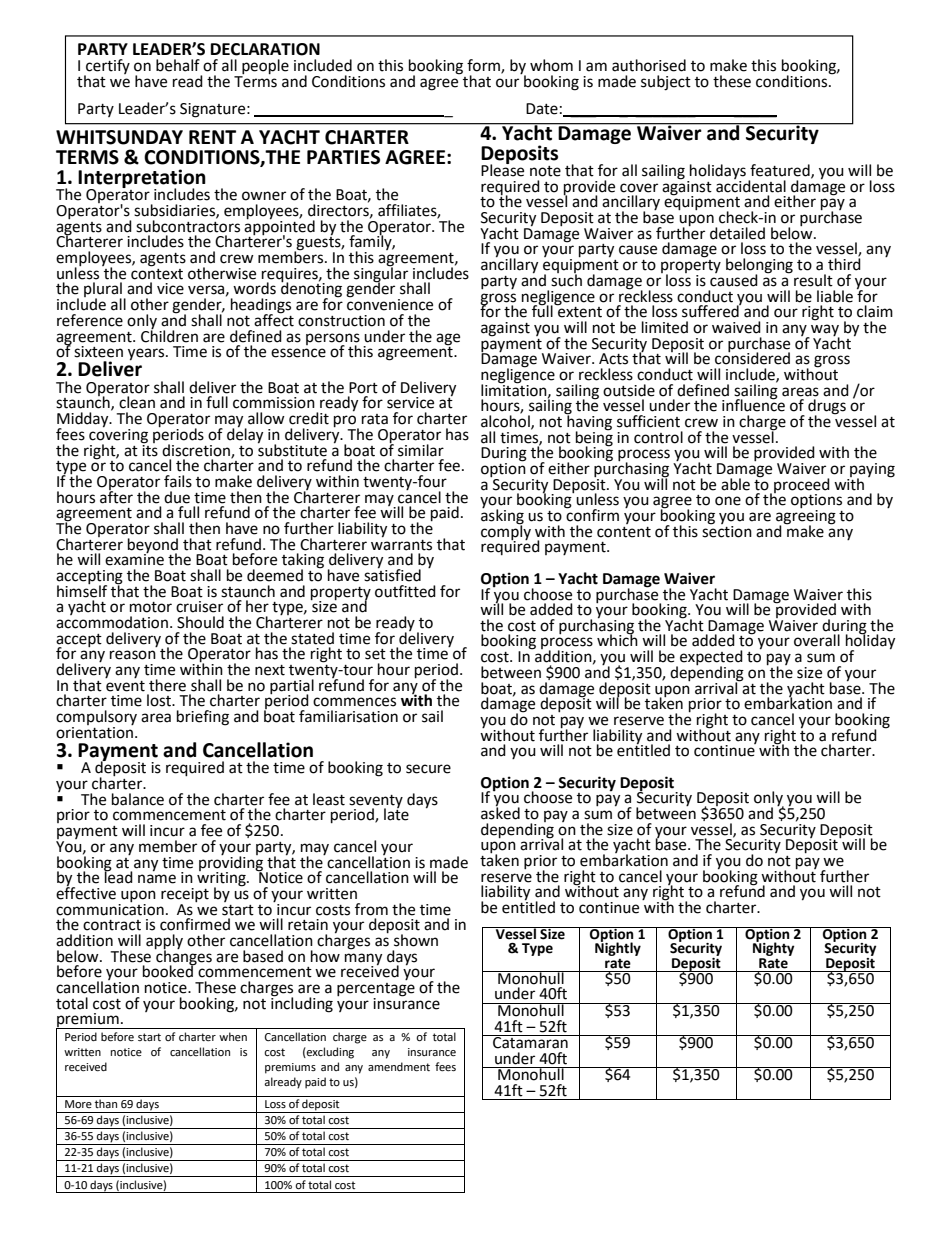 The height and width of the screenshot is (1233, 952). I want to click on discretion, so click(197, 451).
